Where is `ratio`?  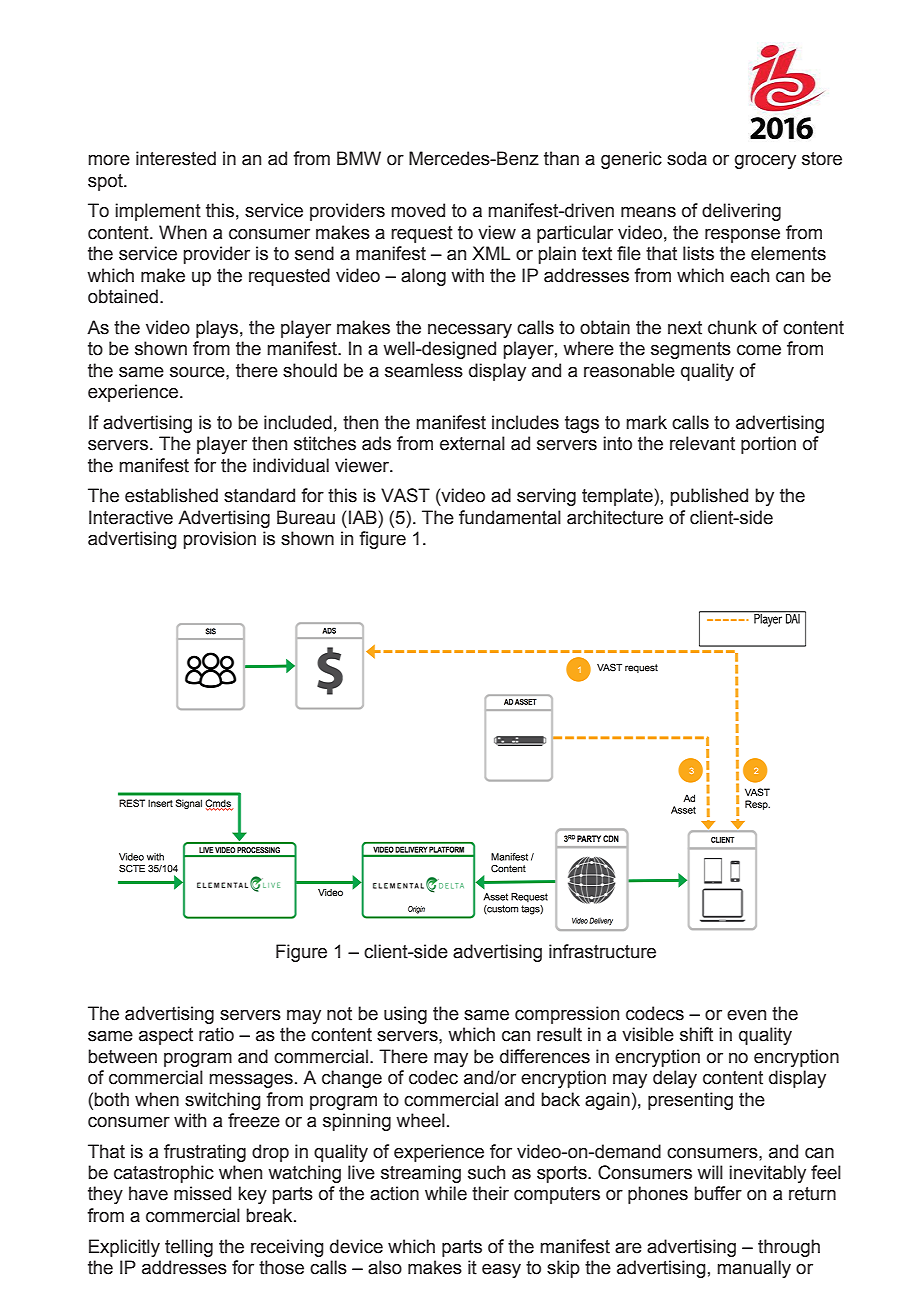 ratio is located at coordinates (216, 1034).
